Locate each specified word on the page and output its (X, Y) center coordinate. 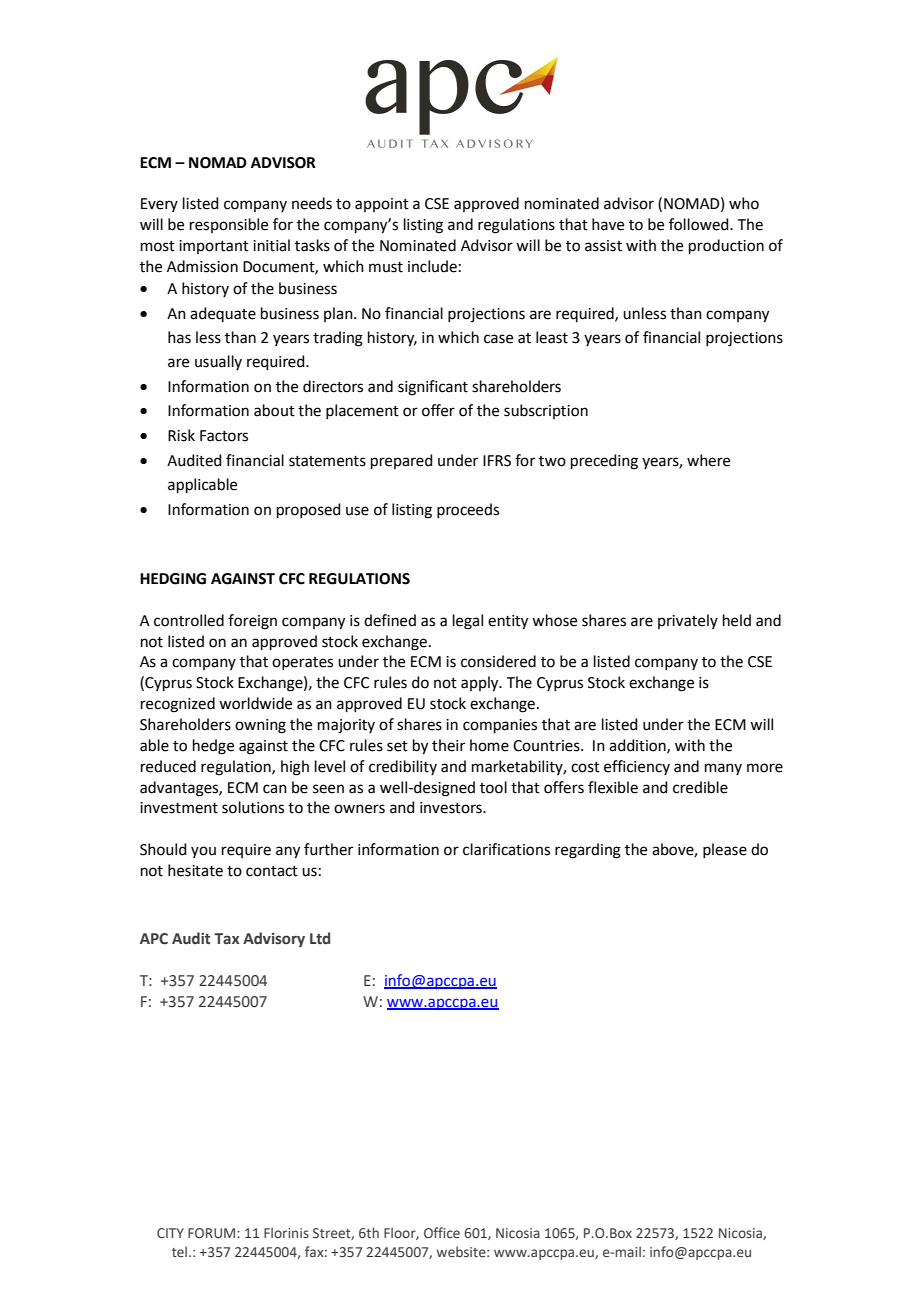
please (725, 850)
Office (442, 1232)
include (432, 266)
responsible (229, 225)
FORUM (213, 1233)
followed (700, 224)
